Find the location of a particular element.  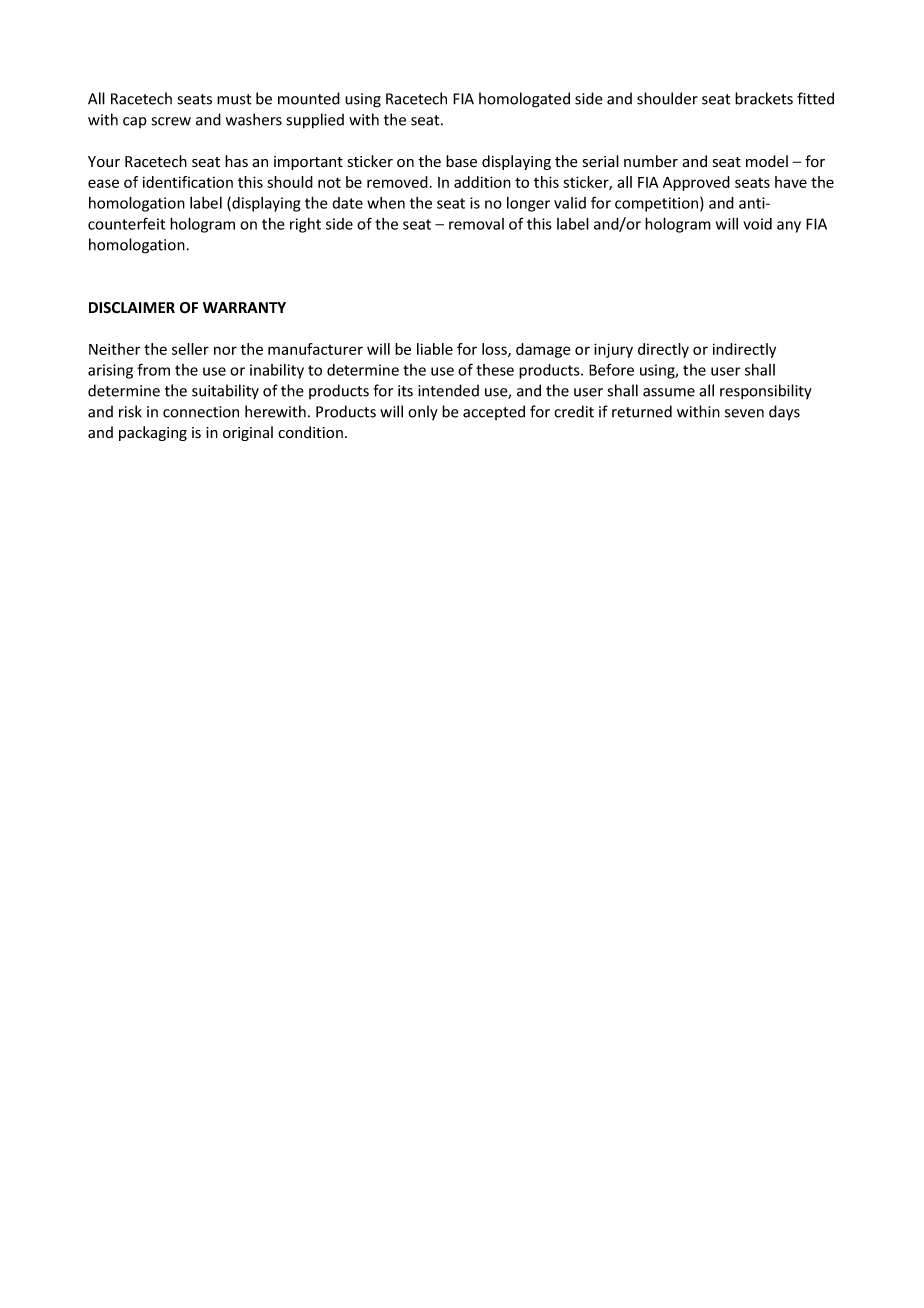

void is located at coordinates (757, 224).
